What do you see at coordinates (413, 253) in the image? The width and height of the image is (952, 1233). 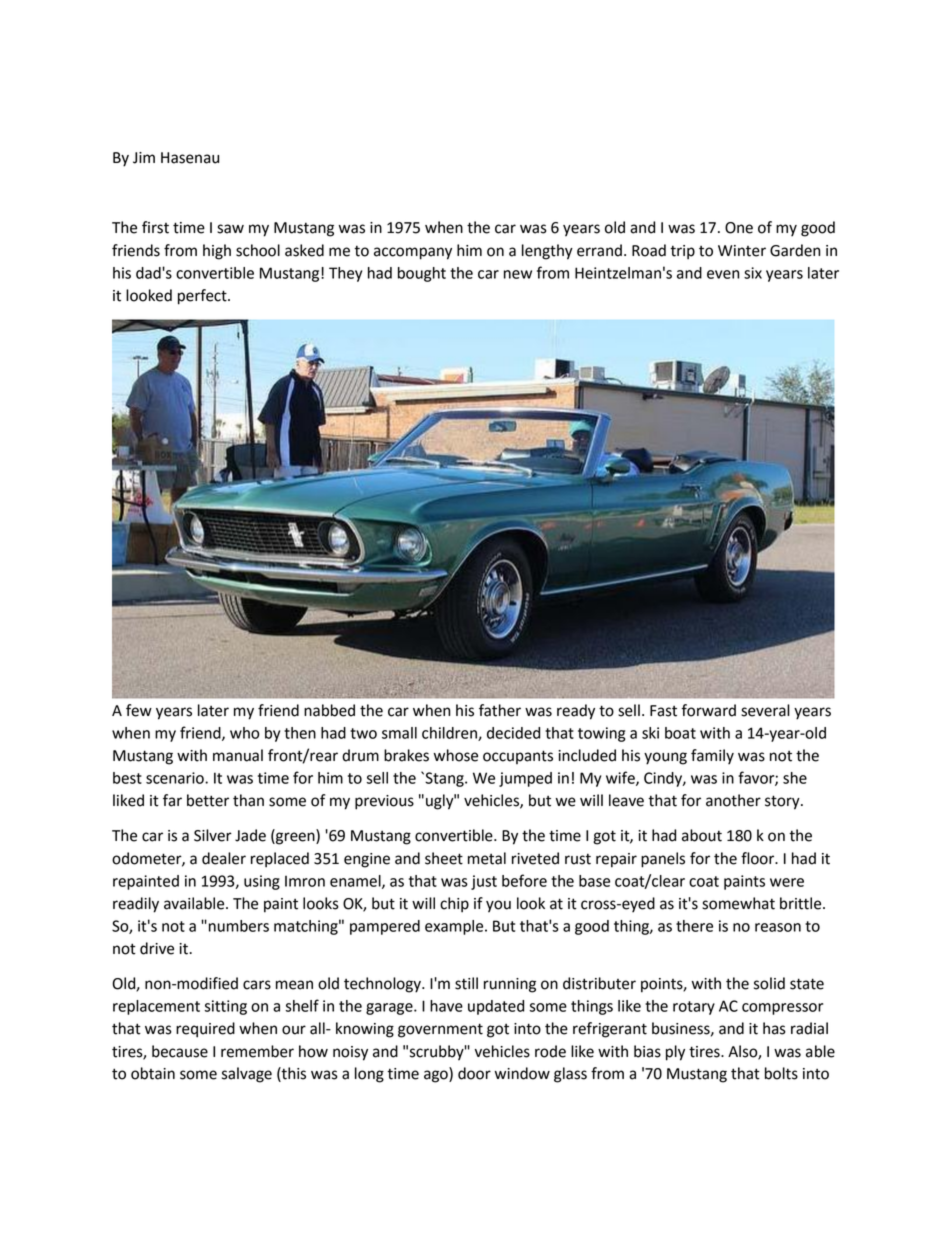 I see `accompany` at bounding box center [413, 253].
